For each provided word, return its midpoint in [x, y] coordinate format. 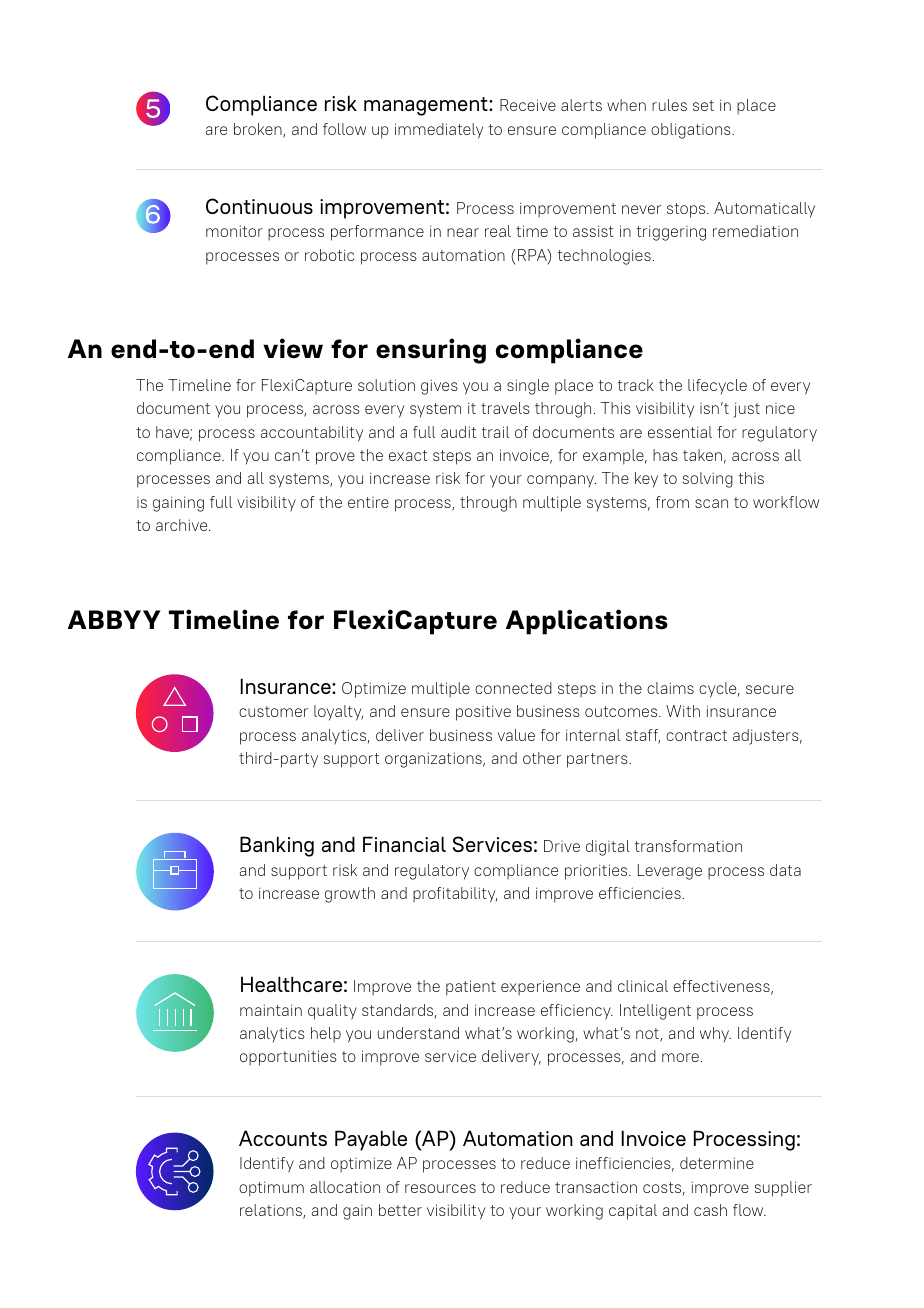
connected [513, 688]
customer [273, 711]
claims [670, 688]
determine [717, 1163]
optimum [271, 1189]
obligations [692, 131]
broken [259, 130]
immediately [439, 131]
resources [440, 1188]
